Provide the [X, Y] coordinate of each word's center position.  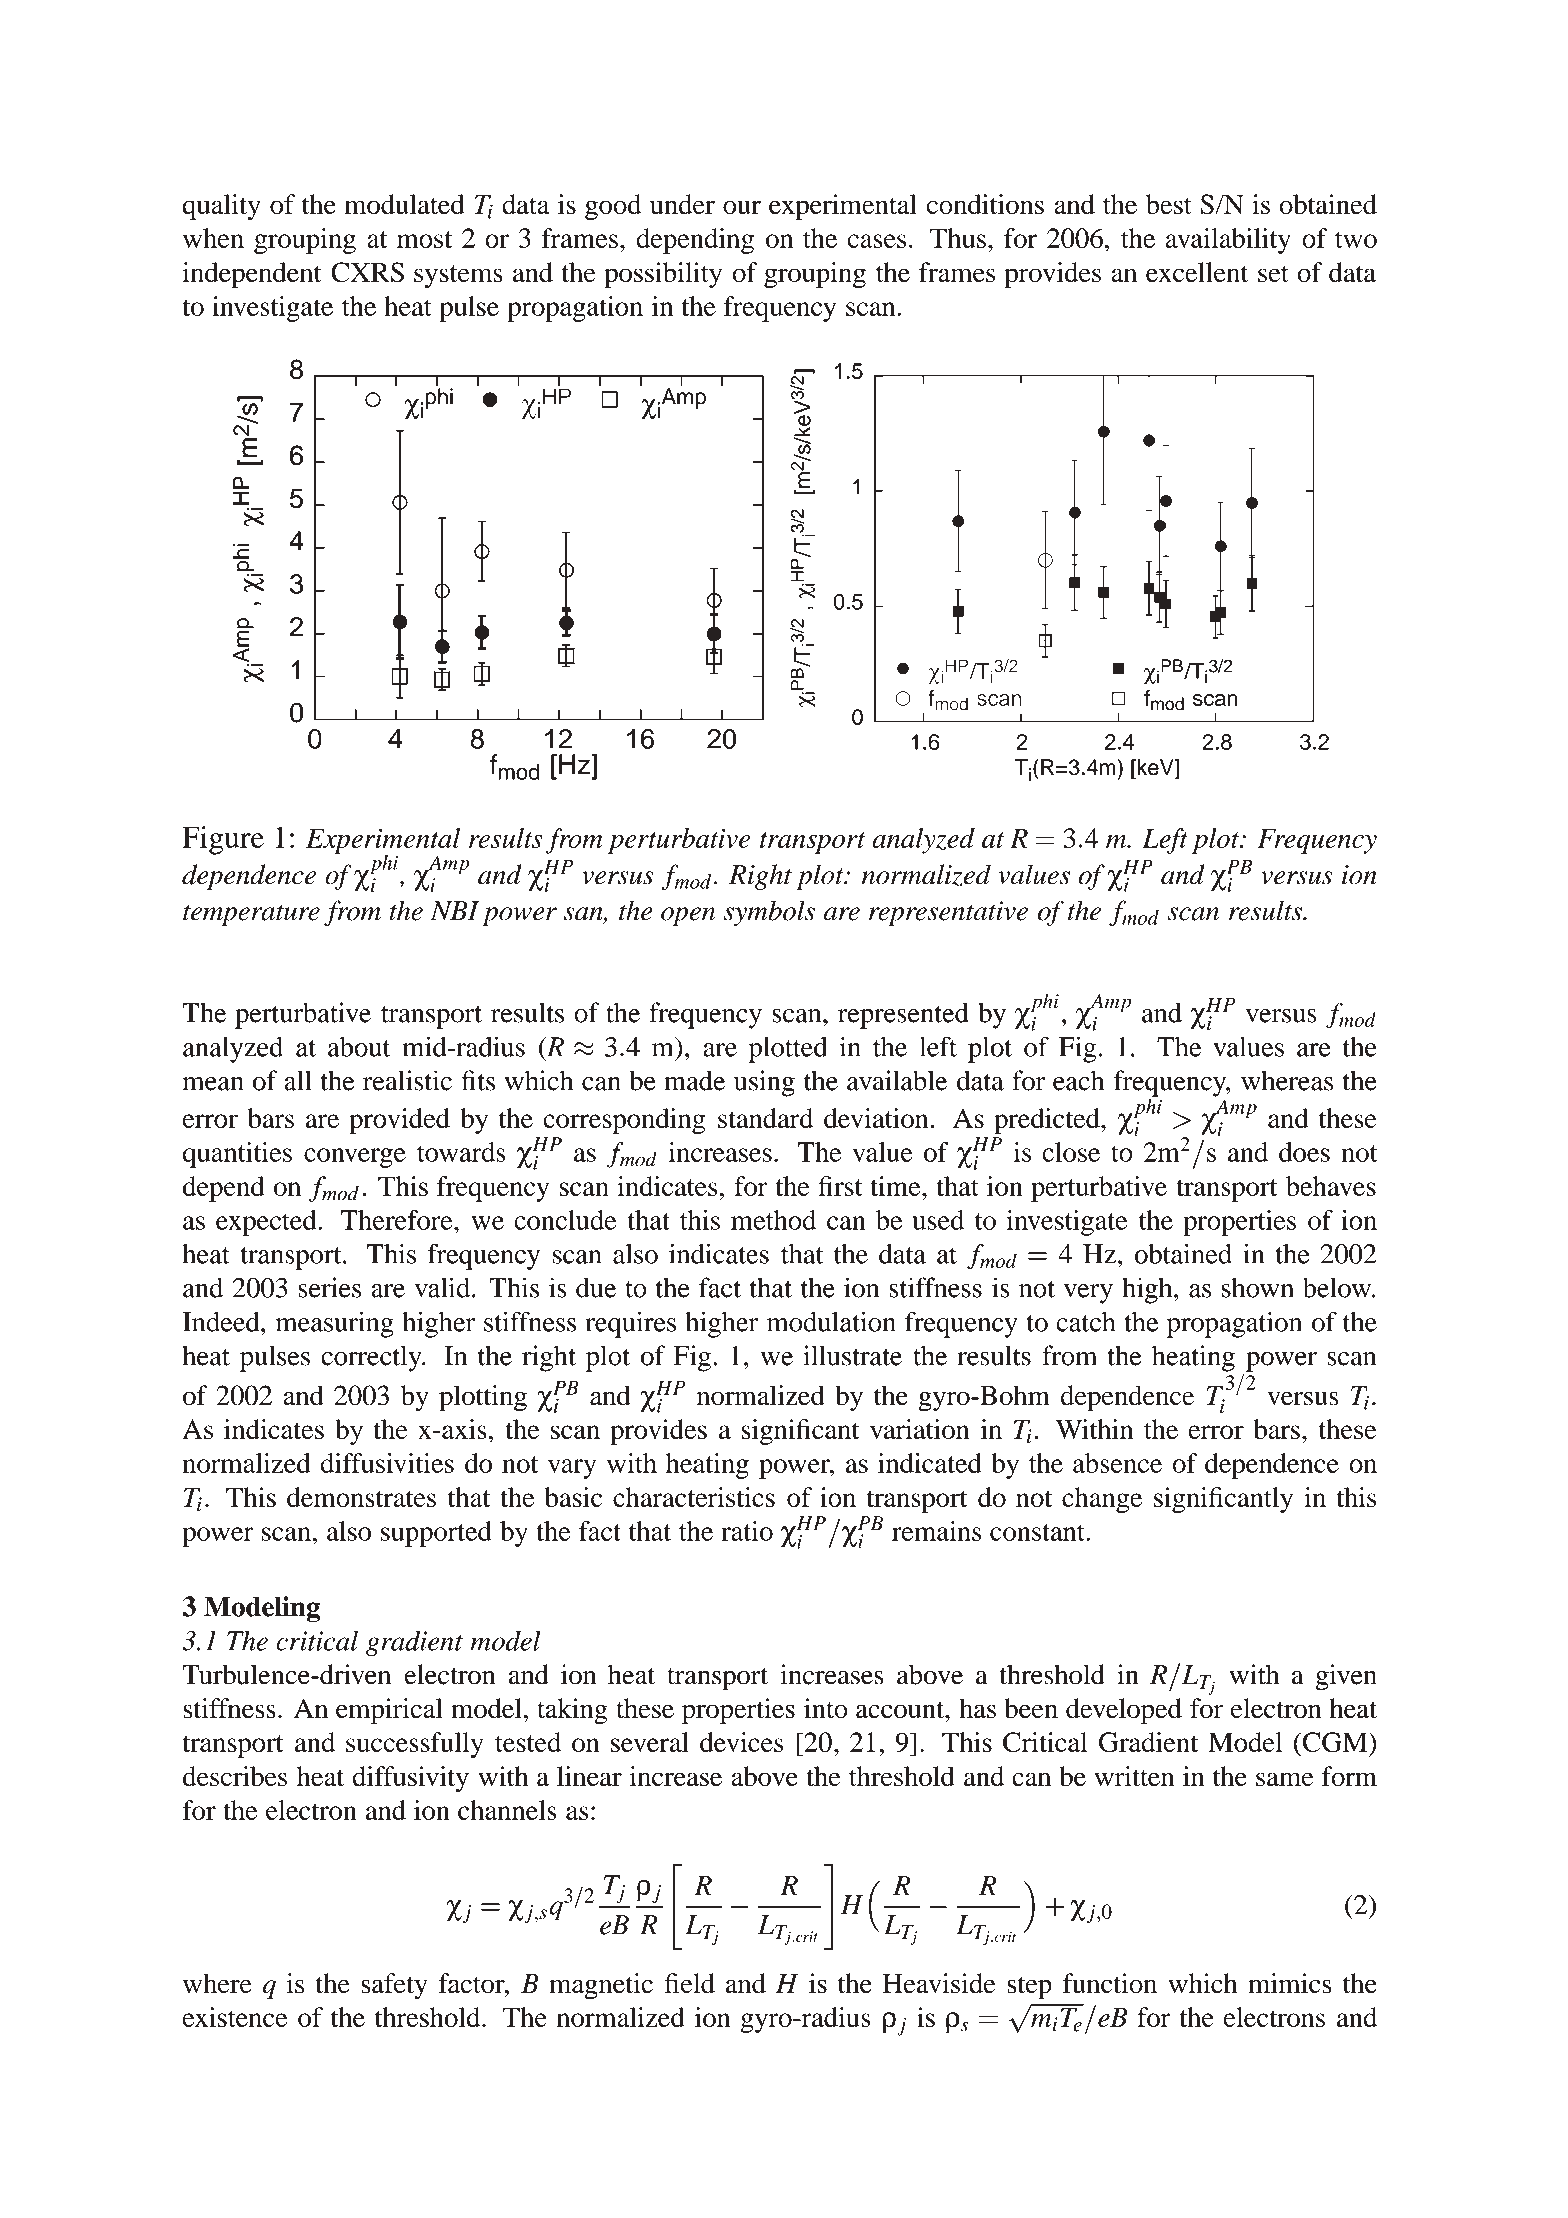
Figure [223, 840]
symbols [769, 913]
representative [948, 913]
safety [394, 1986]
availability [1228, 241]
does [1304, 1152]
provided [399, 1121]
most [424, 239]
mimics [1290, 1983]
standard [765, 1118]
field [690, 1983]
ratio [747, 1531]
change [1102, 1500]
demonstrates [361, 1497]
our [742, 207]
